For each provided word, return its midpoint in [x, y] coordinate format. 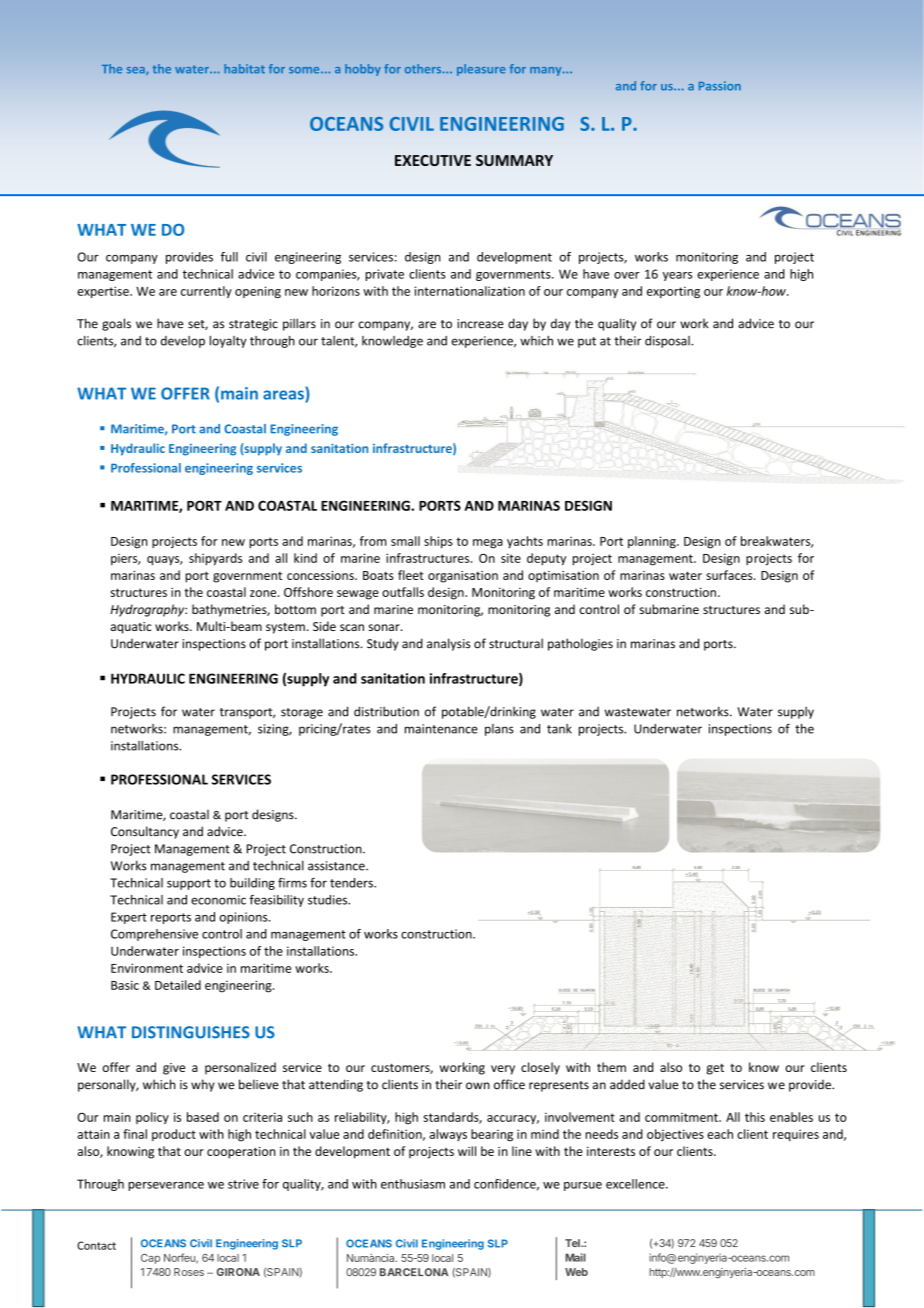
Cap [150, 1259]
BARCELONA [414, 1272]
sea [137, 71]
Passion [720, 86]
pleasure [481, 70]
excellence [636, 1184]
